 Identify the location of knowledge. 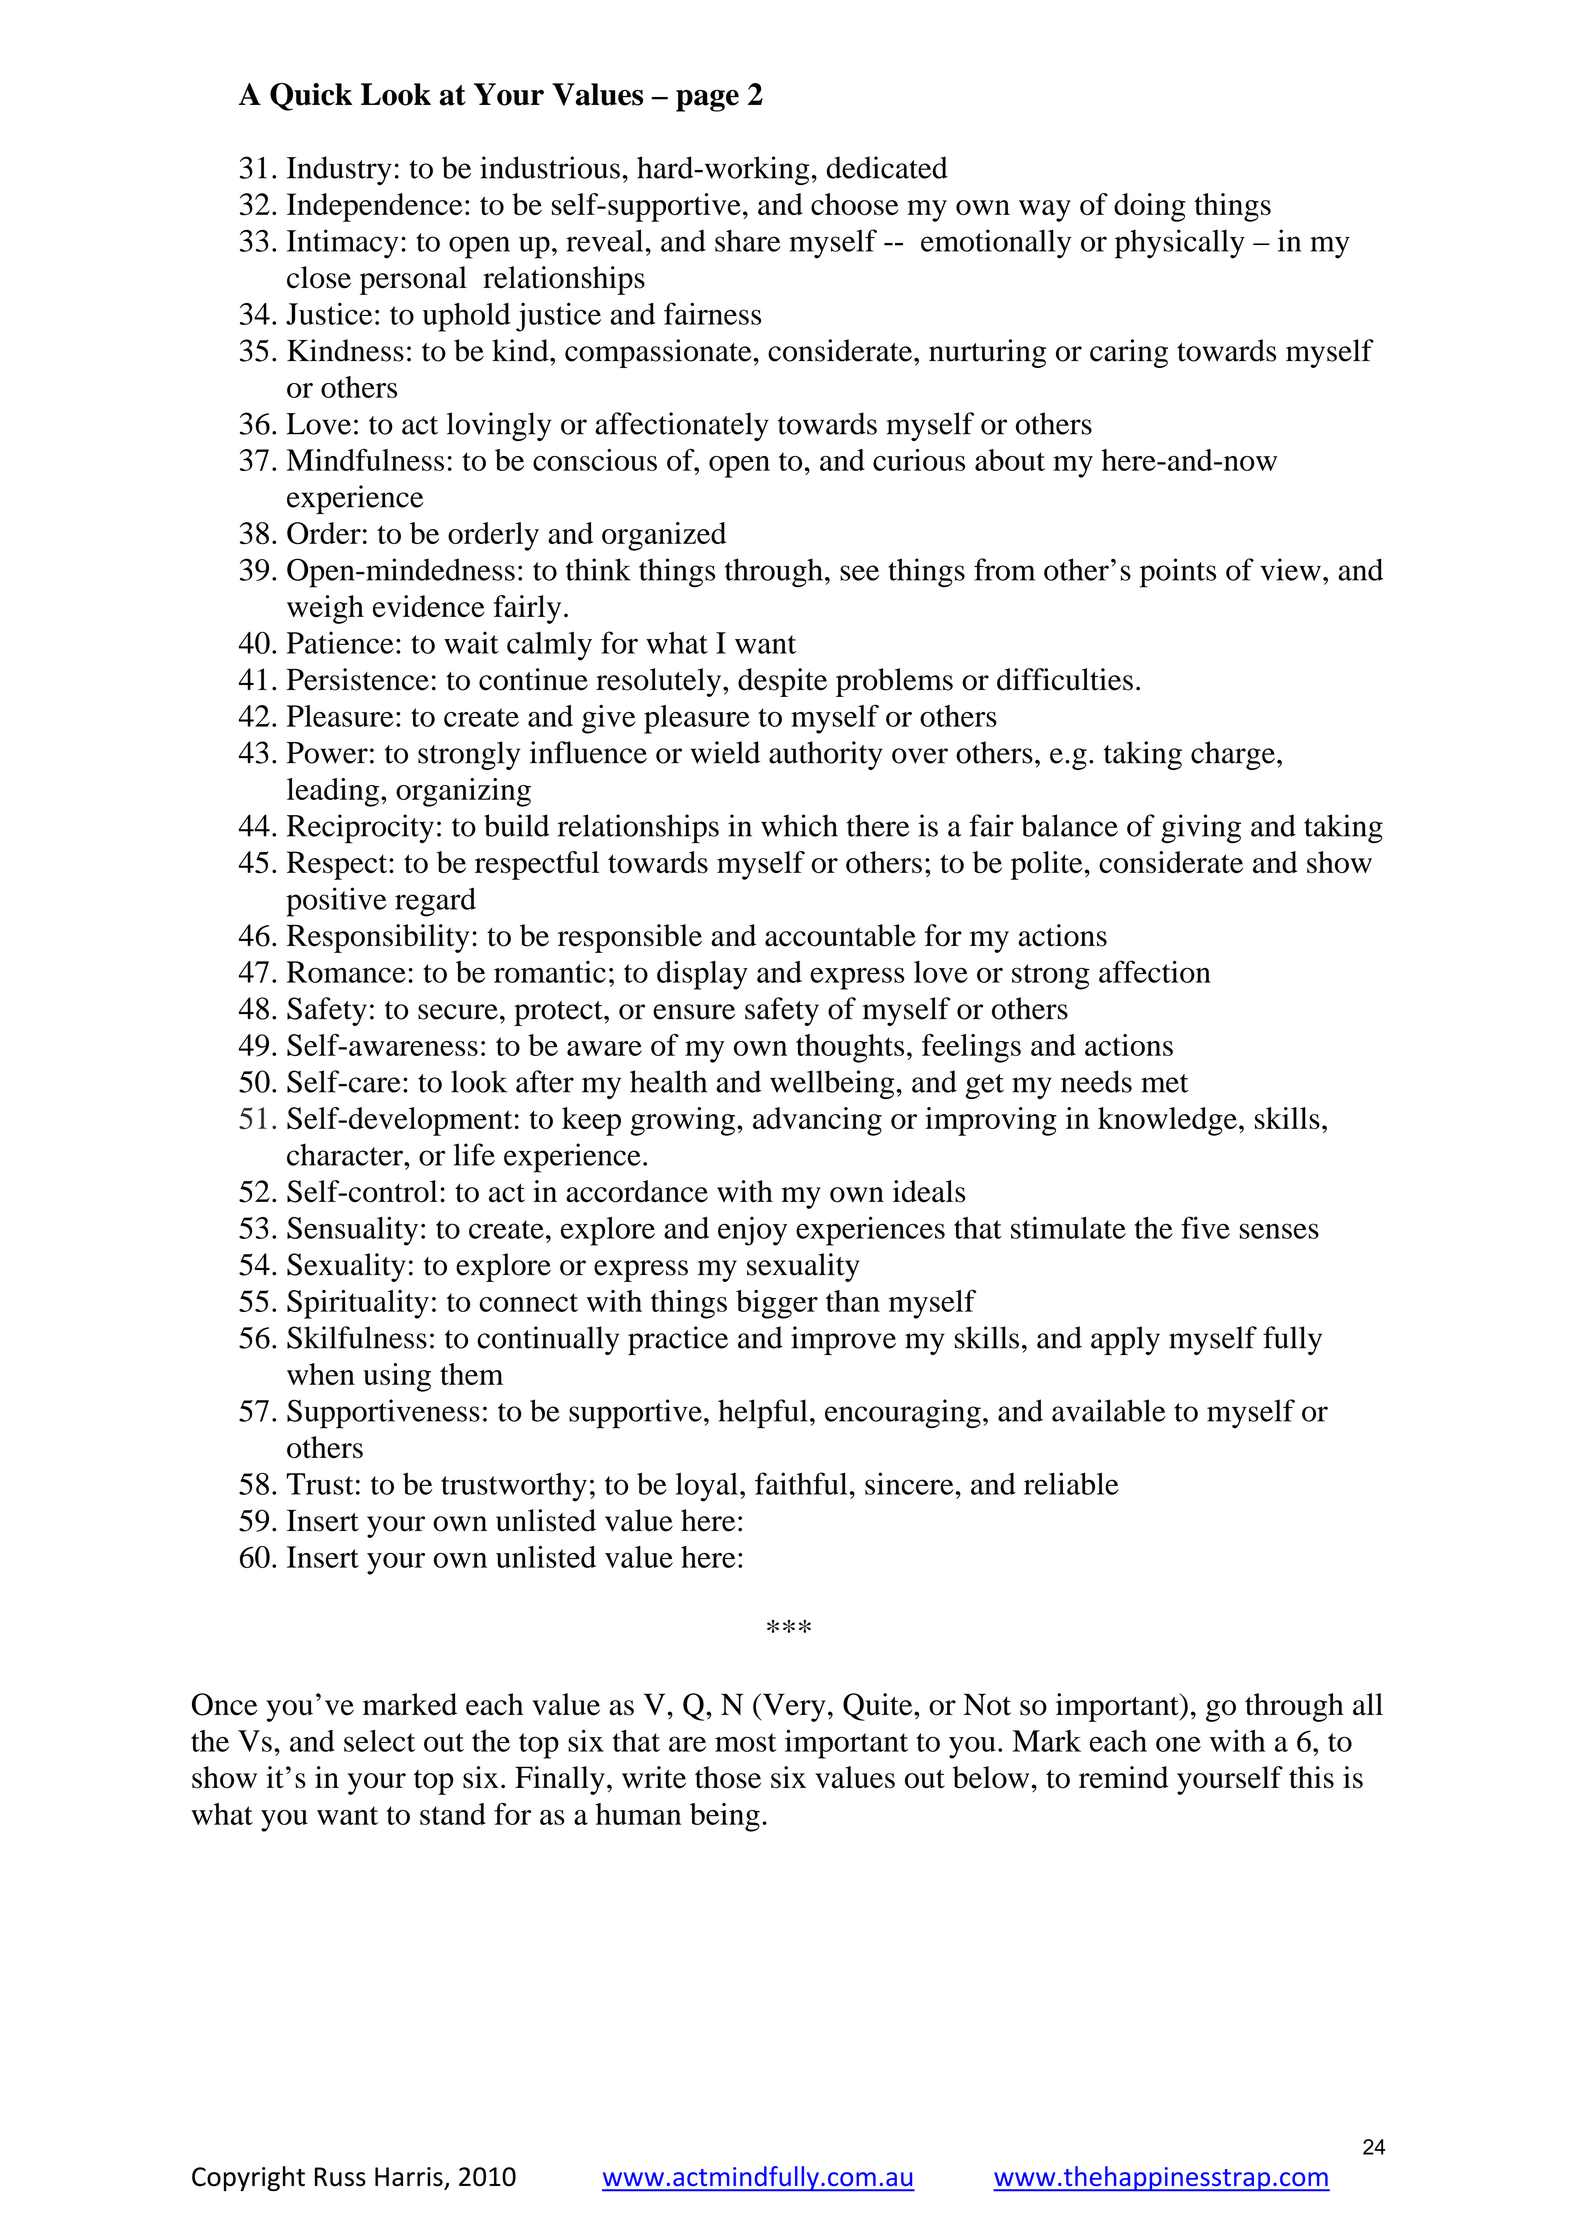
(1167, 1121).
